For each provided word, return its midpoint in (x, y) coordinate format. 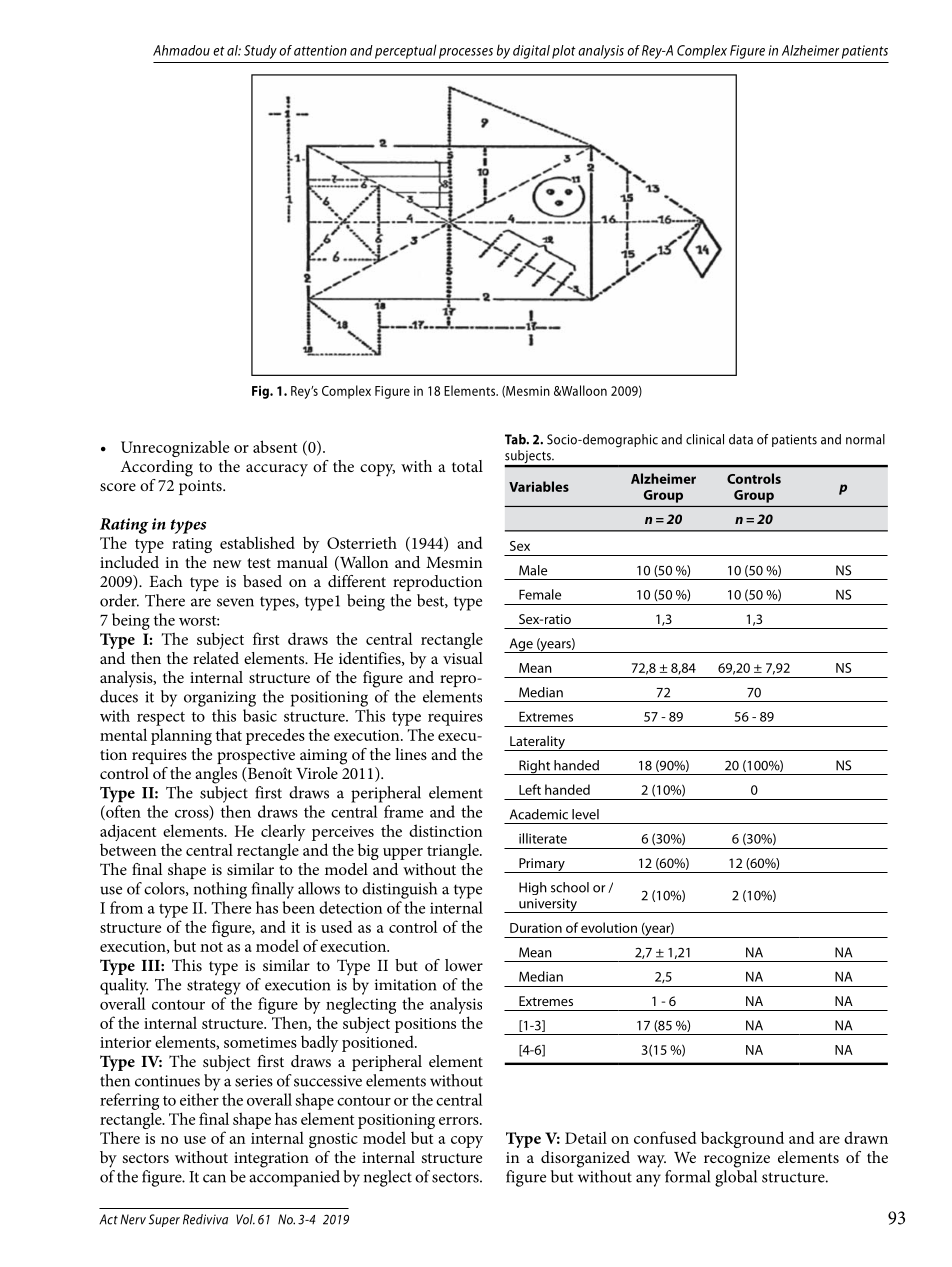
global (736, 1178)
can (214, 1178)
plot (564, 52)
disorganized (585, 1159)
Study (260, 52)
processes (466, 53)
